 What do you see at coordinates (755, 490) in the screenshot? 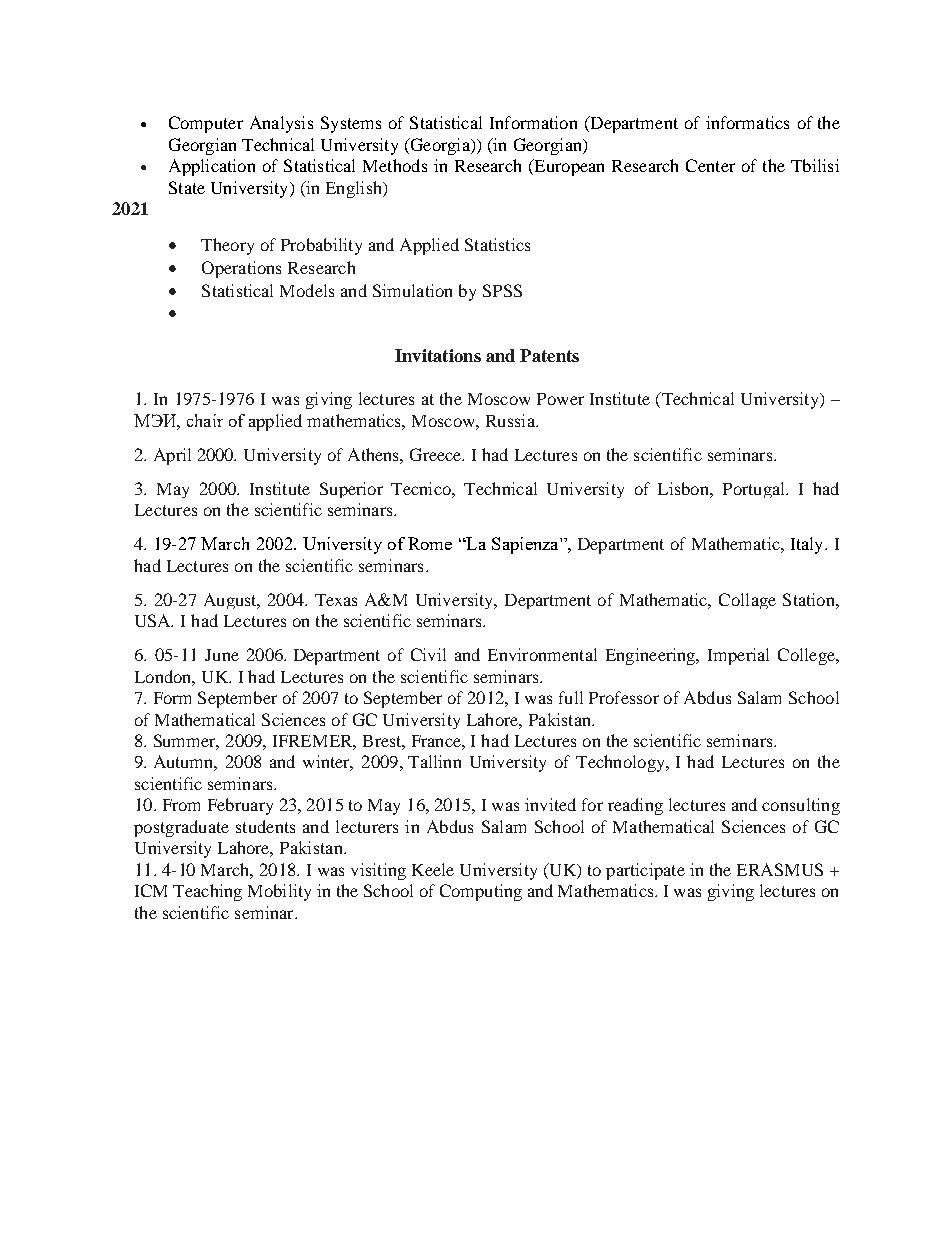
I see `Portugal` at bounding box center [755, 490].
